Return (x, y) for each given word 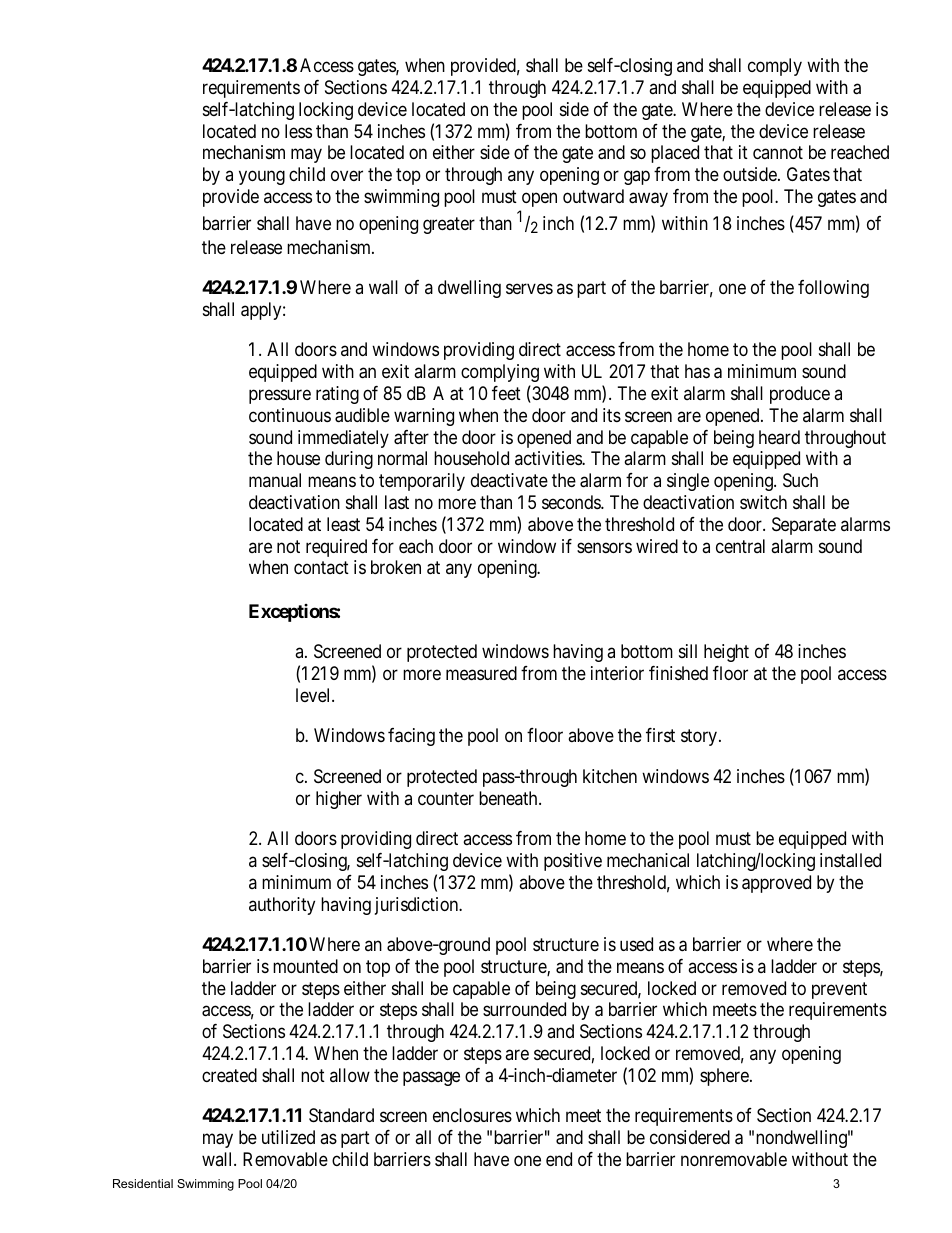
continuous (290, 415)
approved (776, 884)
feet (506, 393)
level (315, 695)
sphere (724, 1077)
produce (800, 395)
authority (282, 906)
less (298, 131)
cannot (778, 153)
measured (481, 673)
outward (593, 196)
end (559, 1159)
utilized (288, 1137)
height (726, 653)
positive (573, 862)
